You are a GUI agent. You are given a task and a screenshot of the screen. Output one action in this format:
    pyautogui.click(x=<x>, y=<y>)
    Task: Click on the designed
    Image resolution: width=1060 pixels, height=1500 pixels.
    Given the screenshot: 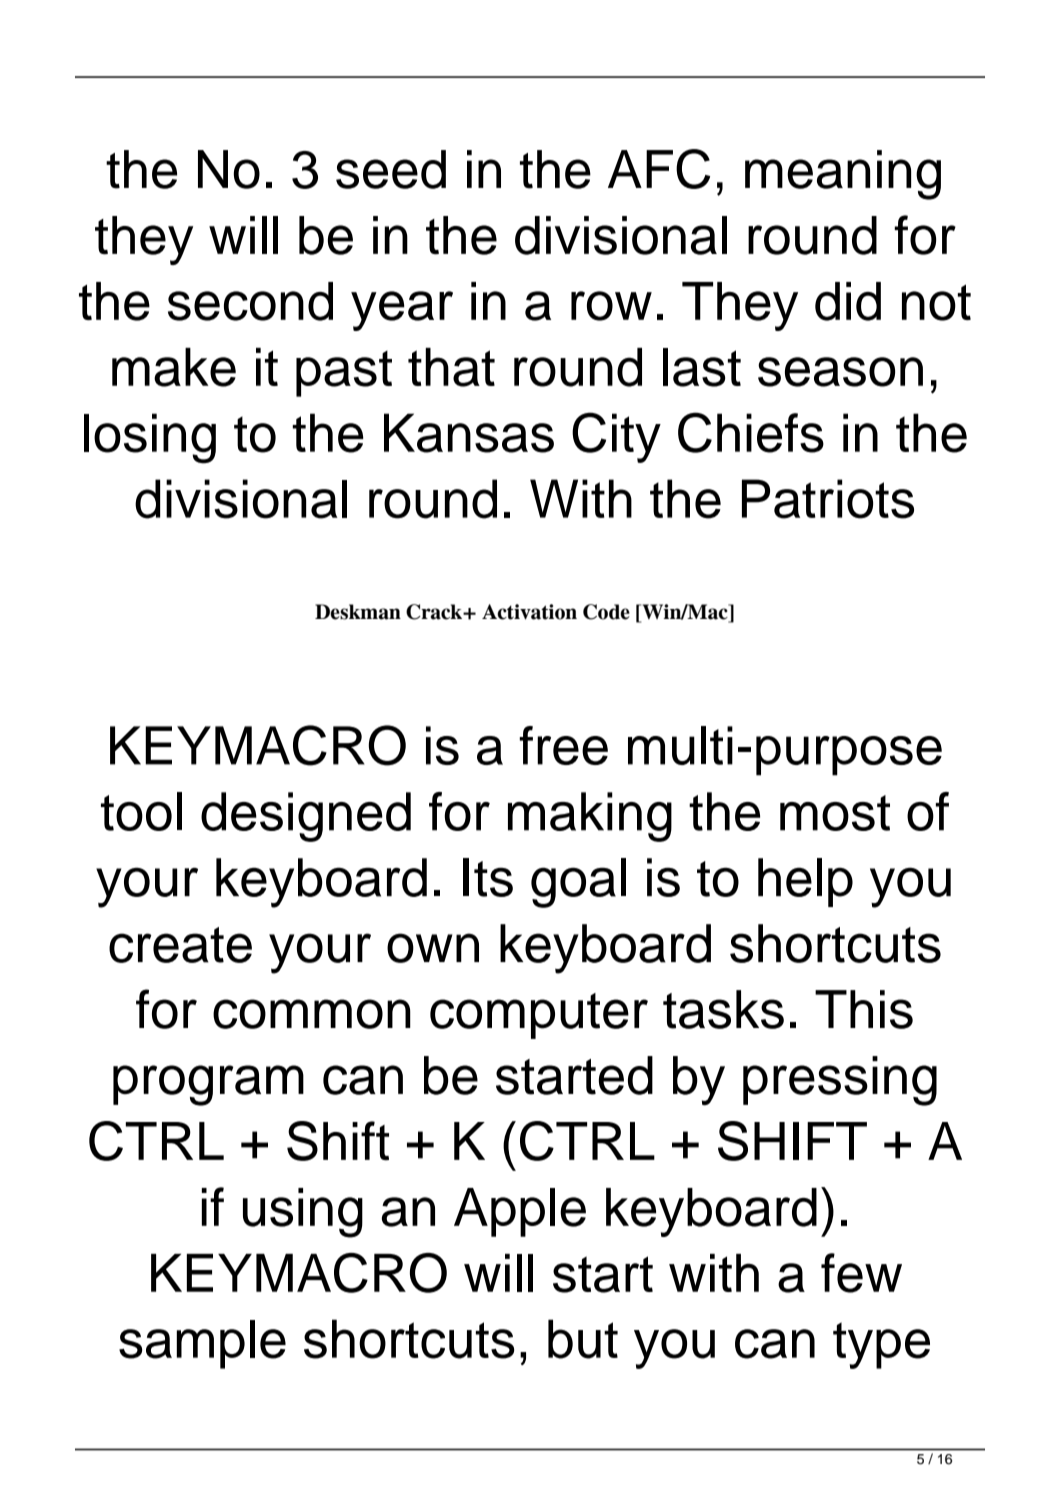 What is the action you would take?
    pyautogui.click(x=306, y=817)
